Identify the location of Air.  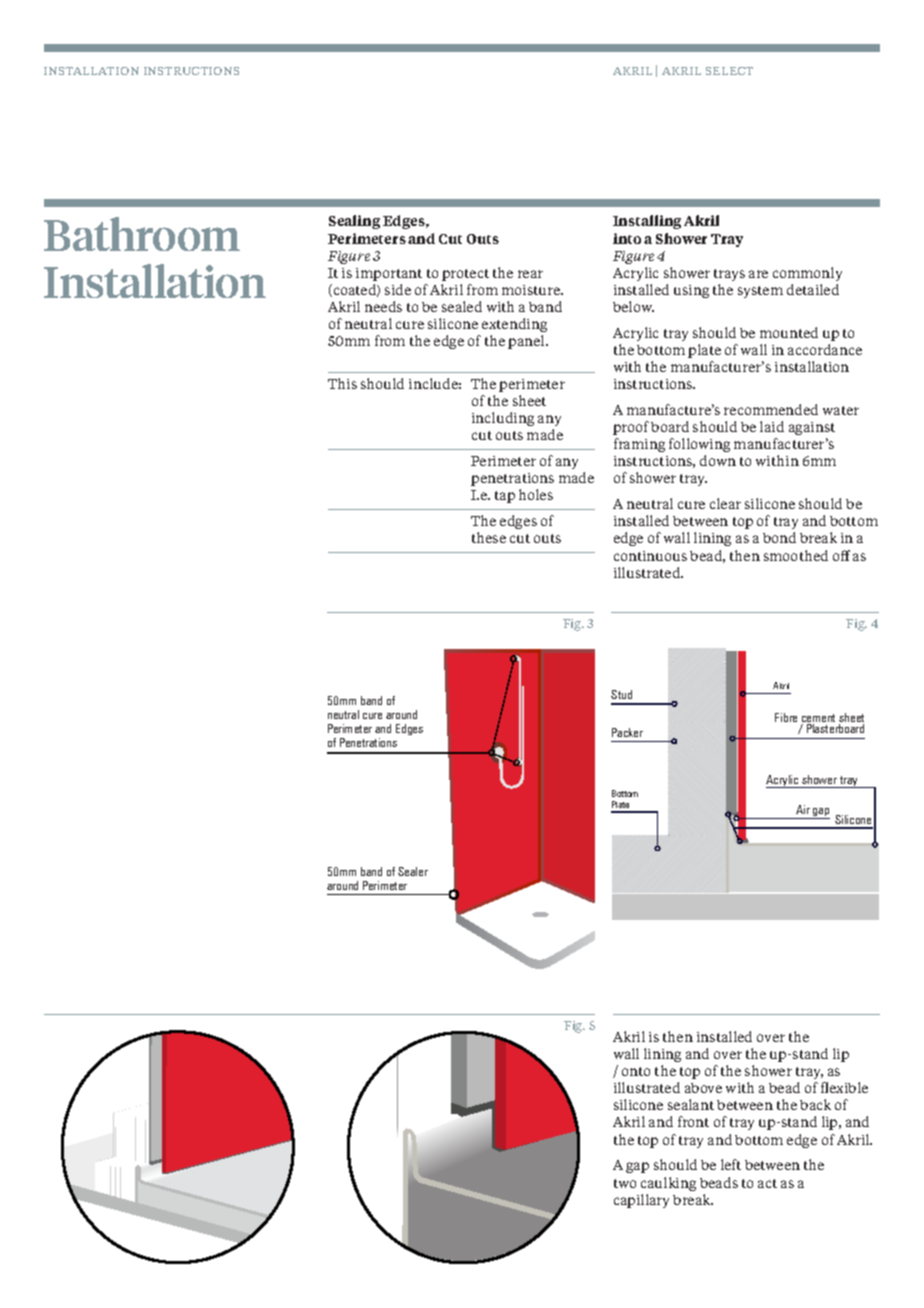
(803, 809).
